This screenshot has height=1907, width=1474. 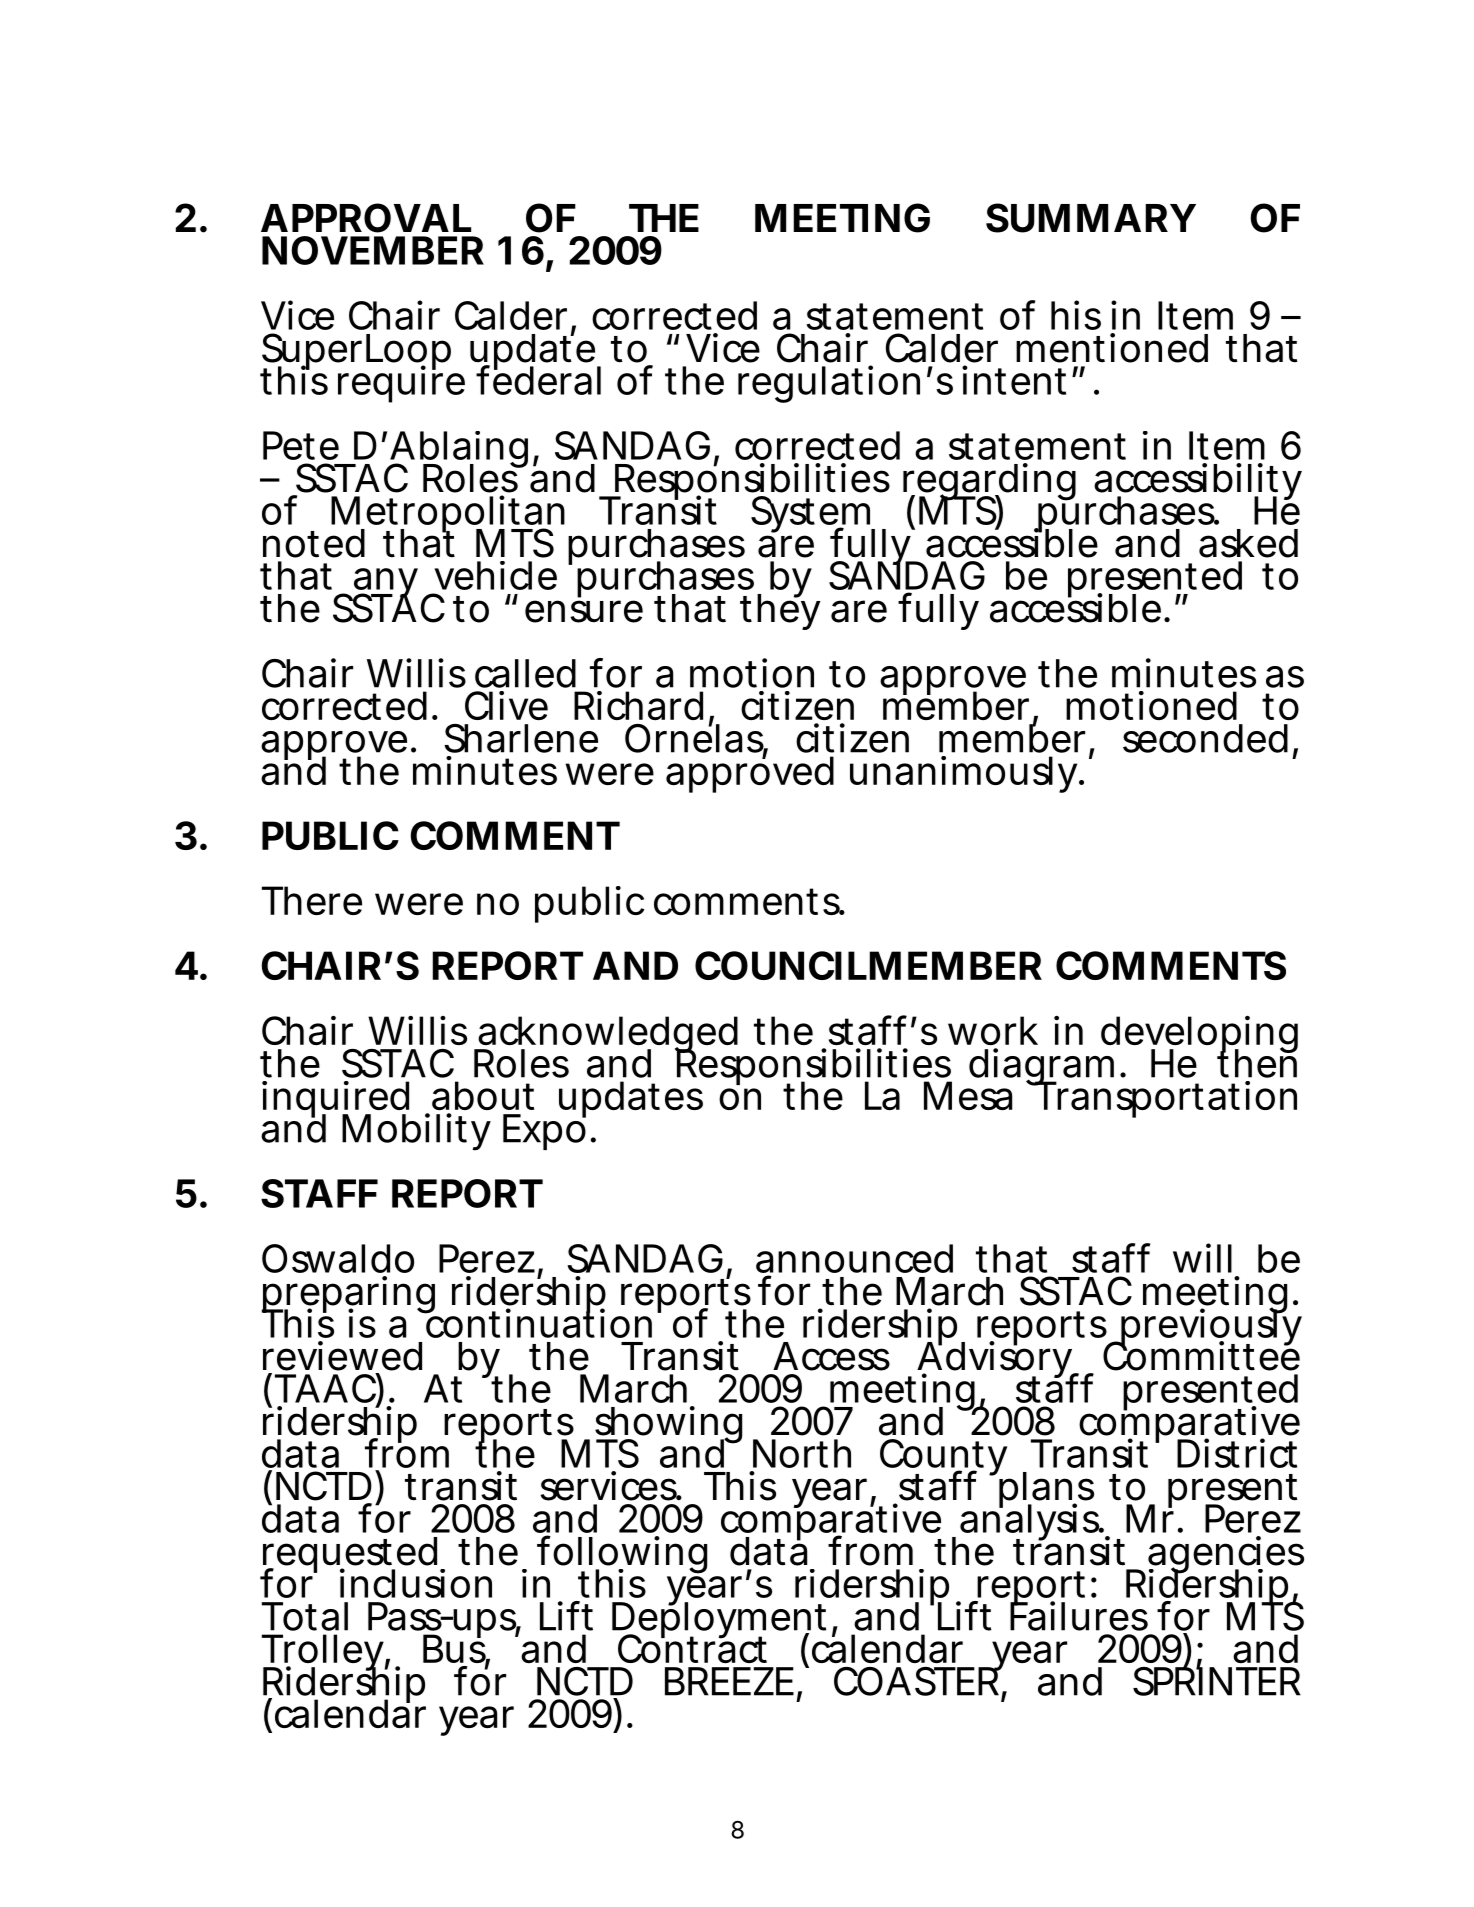 What do you see at coordinates (373, 250) in the screenshot?
I see `NOVEMBER` at bounding box center [373, 250].
